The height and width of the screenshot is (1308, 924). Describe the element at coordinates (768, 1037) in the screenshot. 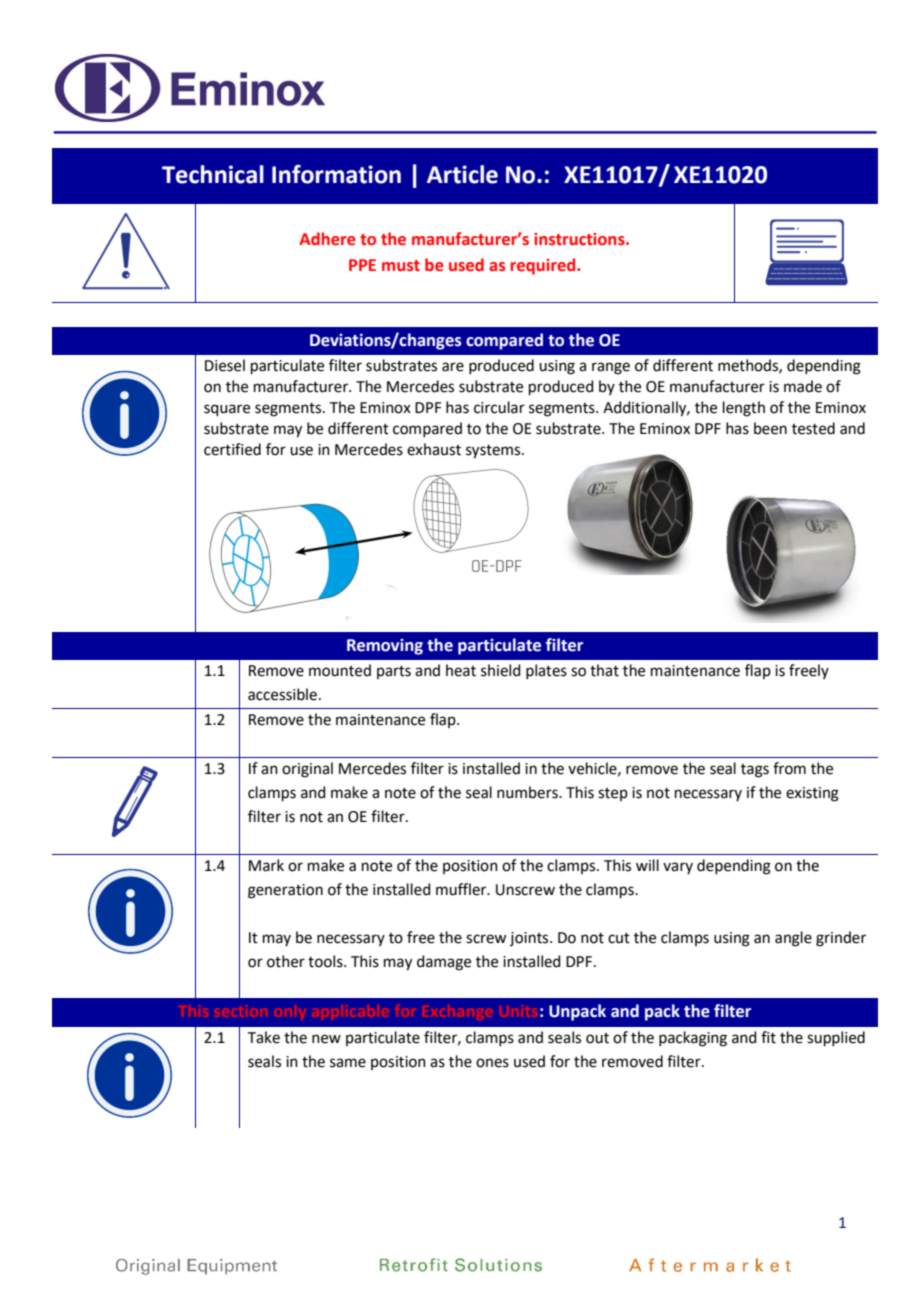

I see `fit` at that location.
